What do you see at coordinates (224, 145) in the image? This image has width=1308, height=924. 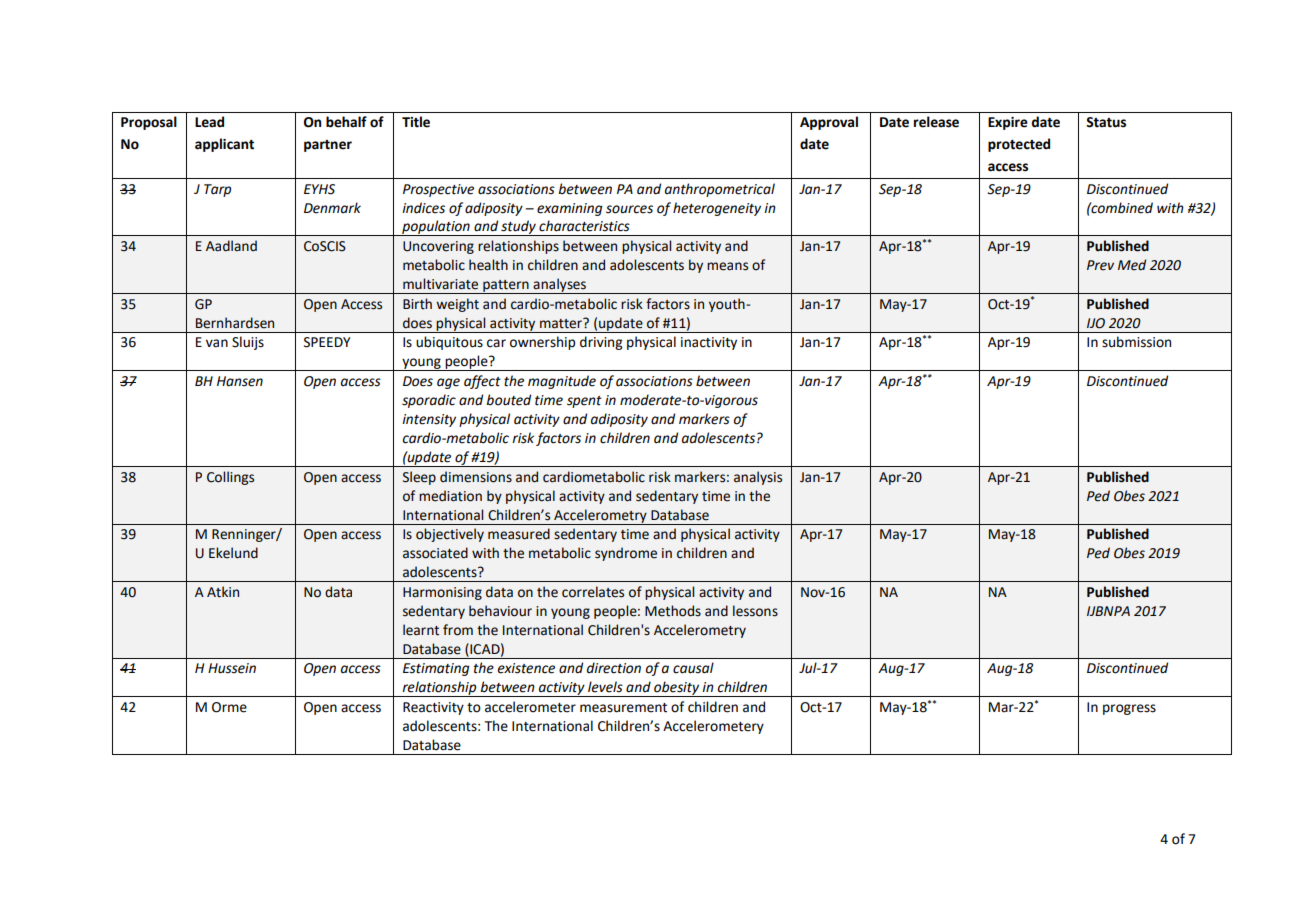 I see `applicant` at bounding box center [224, 145].
